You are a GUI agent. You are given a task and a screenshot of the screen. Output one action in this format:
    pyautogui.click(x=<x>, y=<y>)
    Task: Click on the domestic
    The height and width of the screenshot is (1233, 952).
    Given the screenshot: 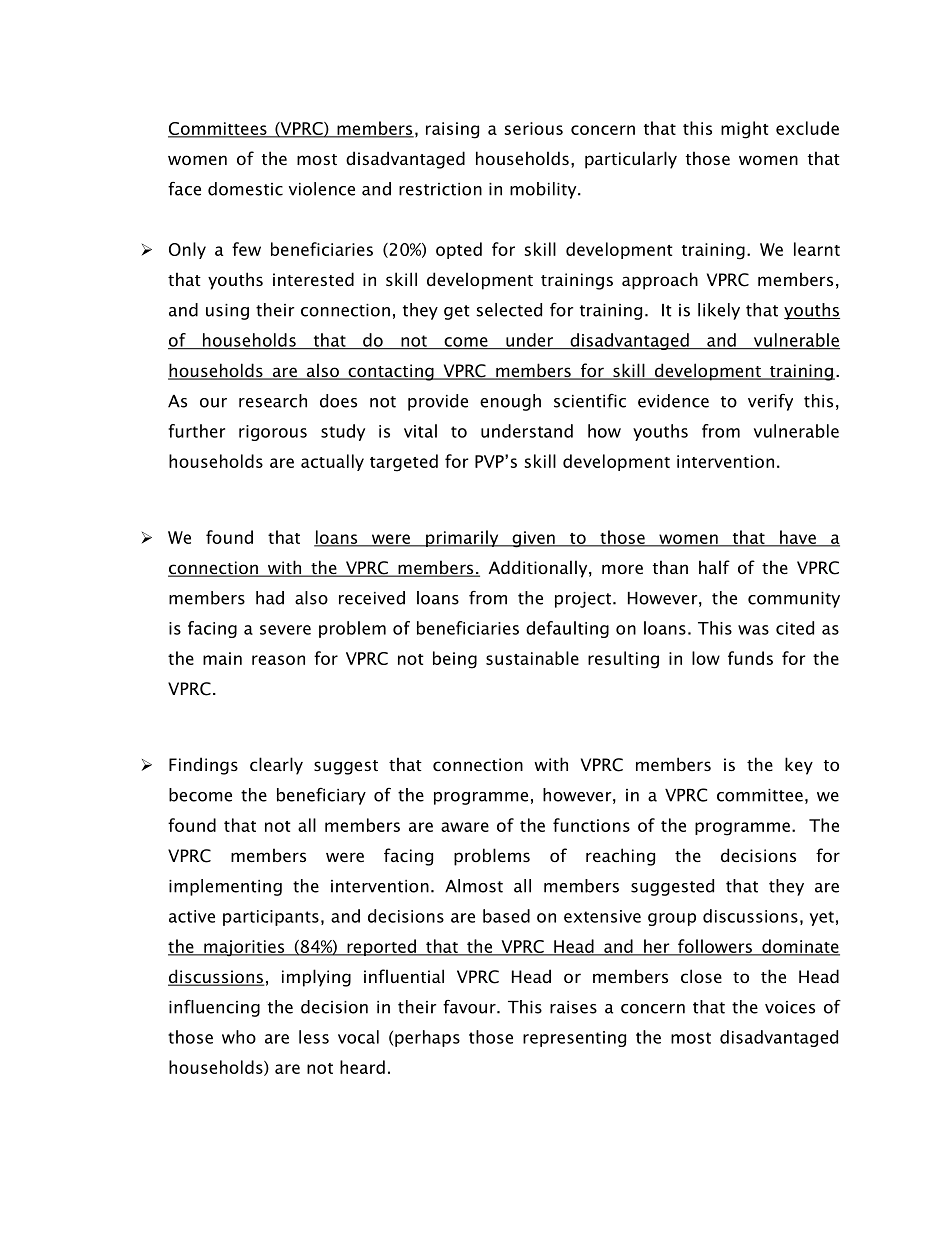 What is the action you would take?
    pyautogui.click(x=245, y=189)
